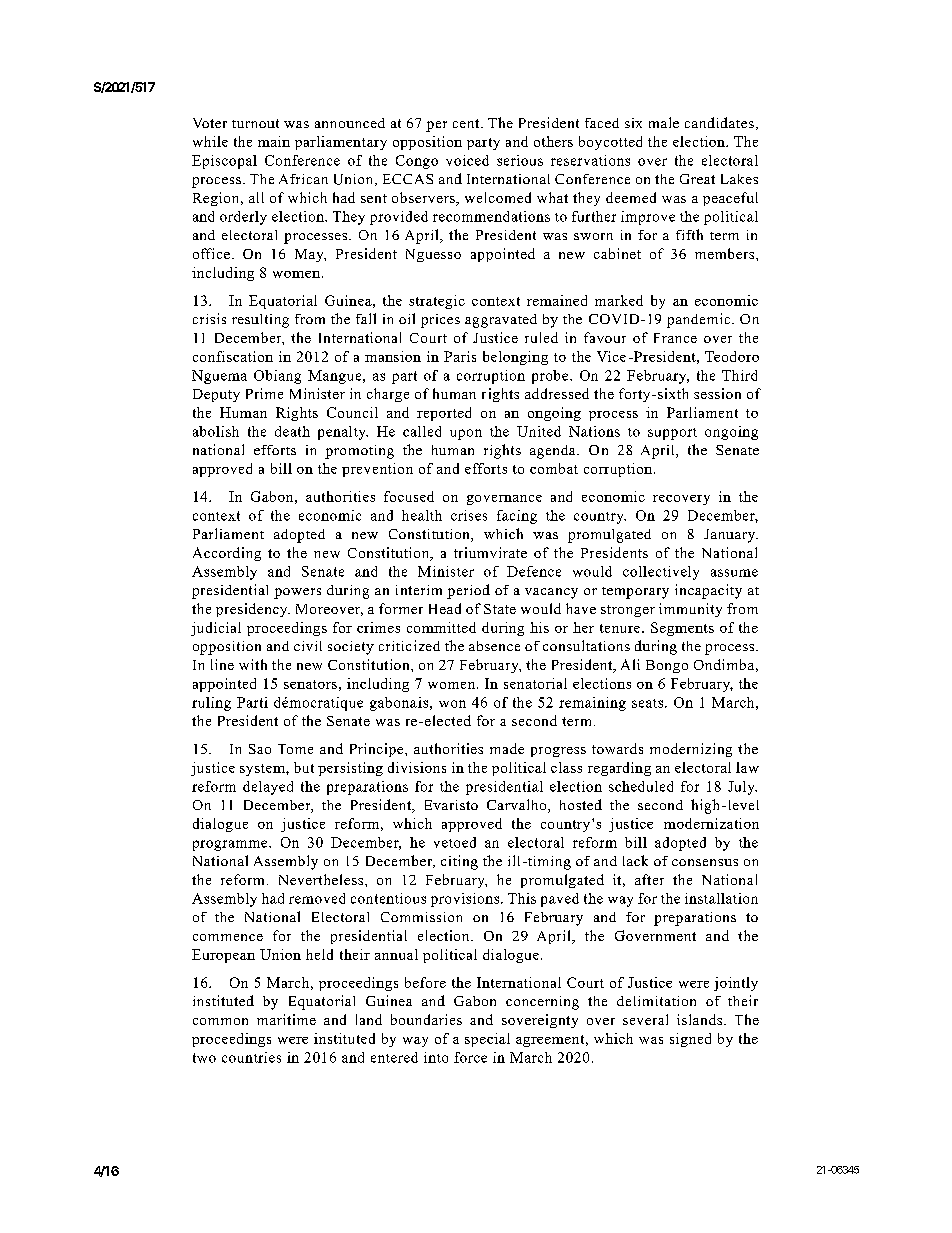 The width and height of the page is (952, 1233). What do you see at coordinates (286, 1019) in the page?
I see `maritime` at bounding box center [286, 1019].
